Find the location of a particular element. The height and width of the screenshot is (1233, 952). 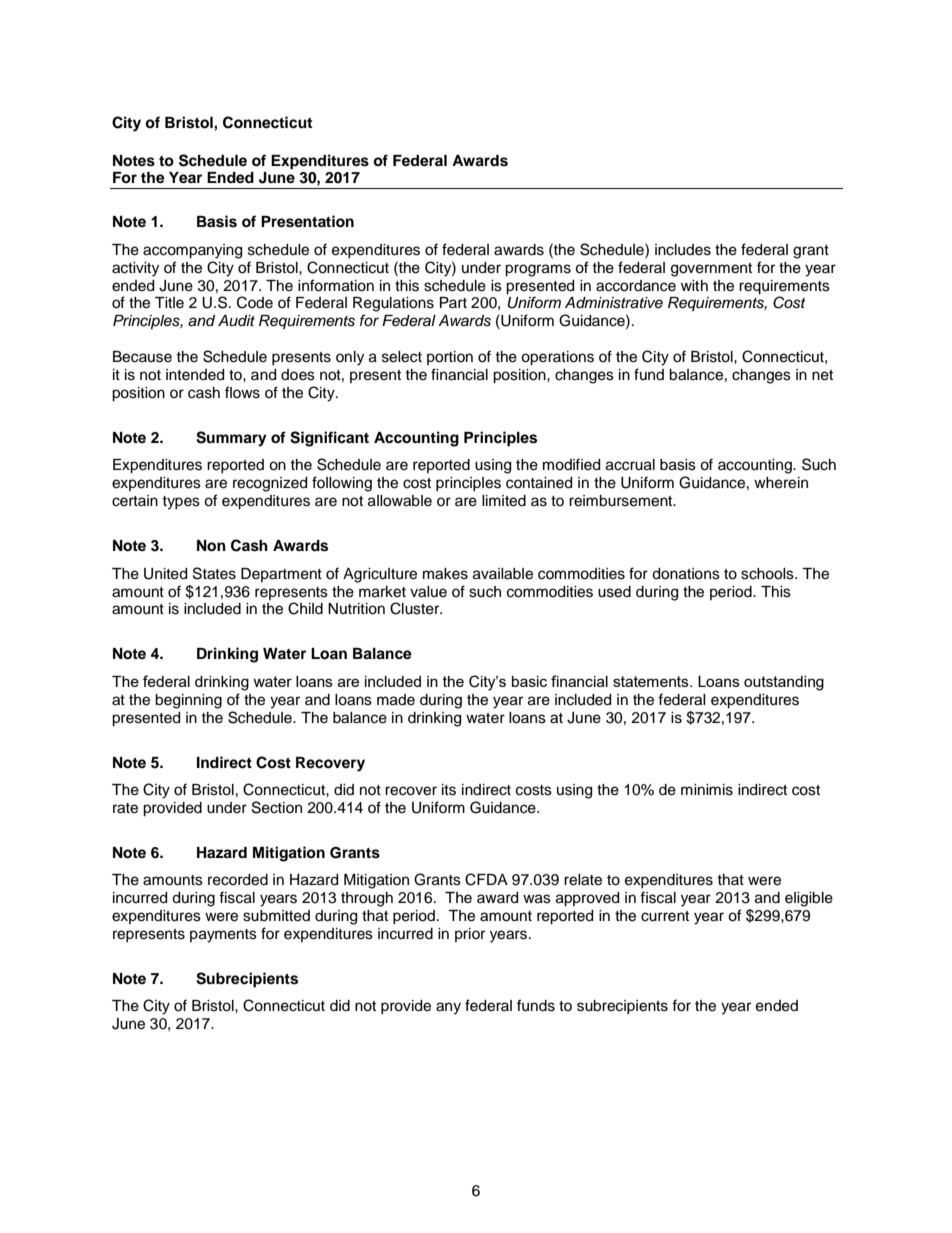

value is located at coordinates (428, 592).
